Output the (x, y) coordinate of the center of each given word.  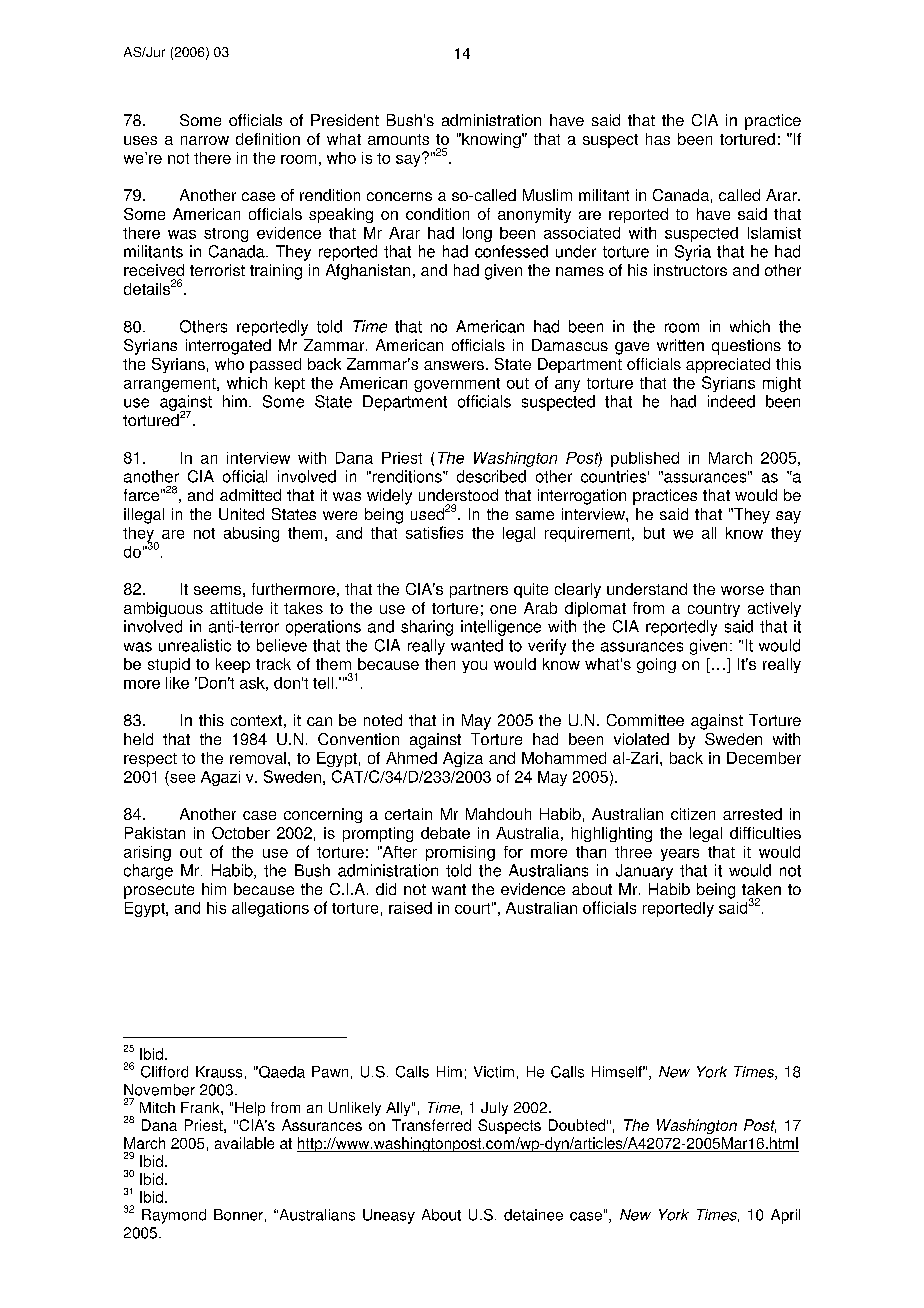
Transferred (431, 1125)
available (244, 1143)
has (658, 139)
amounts (398, 139)
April (785, 1216)
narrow (205, 140)
